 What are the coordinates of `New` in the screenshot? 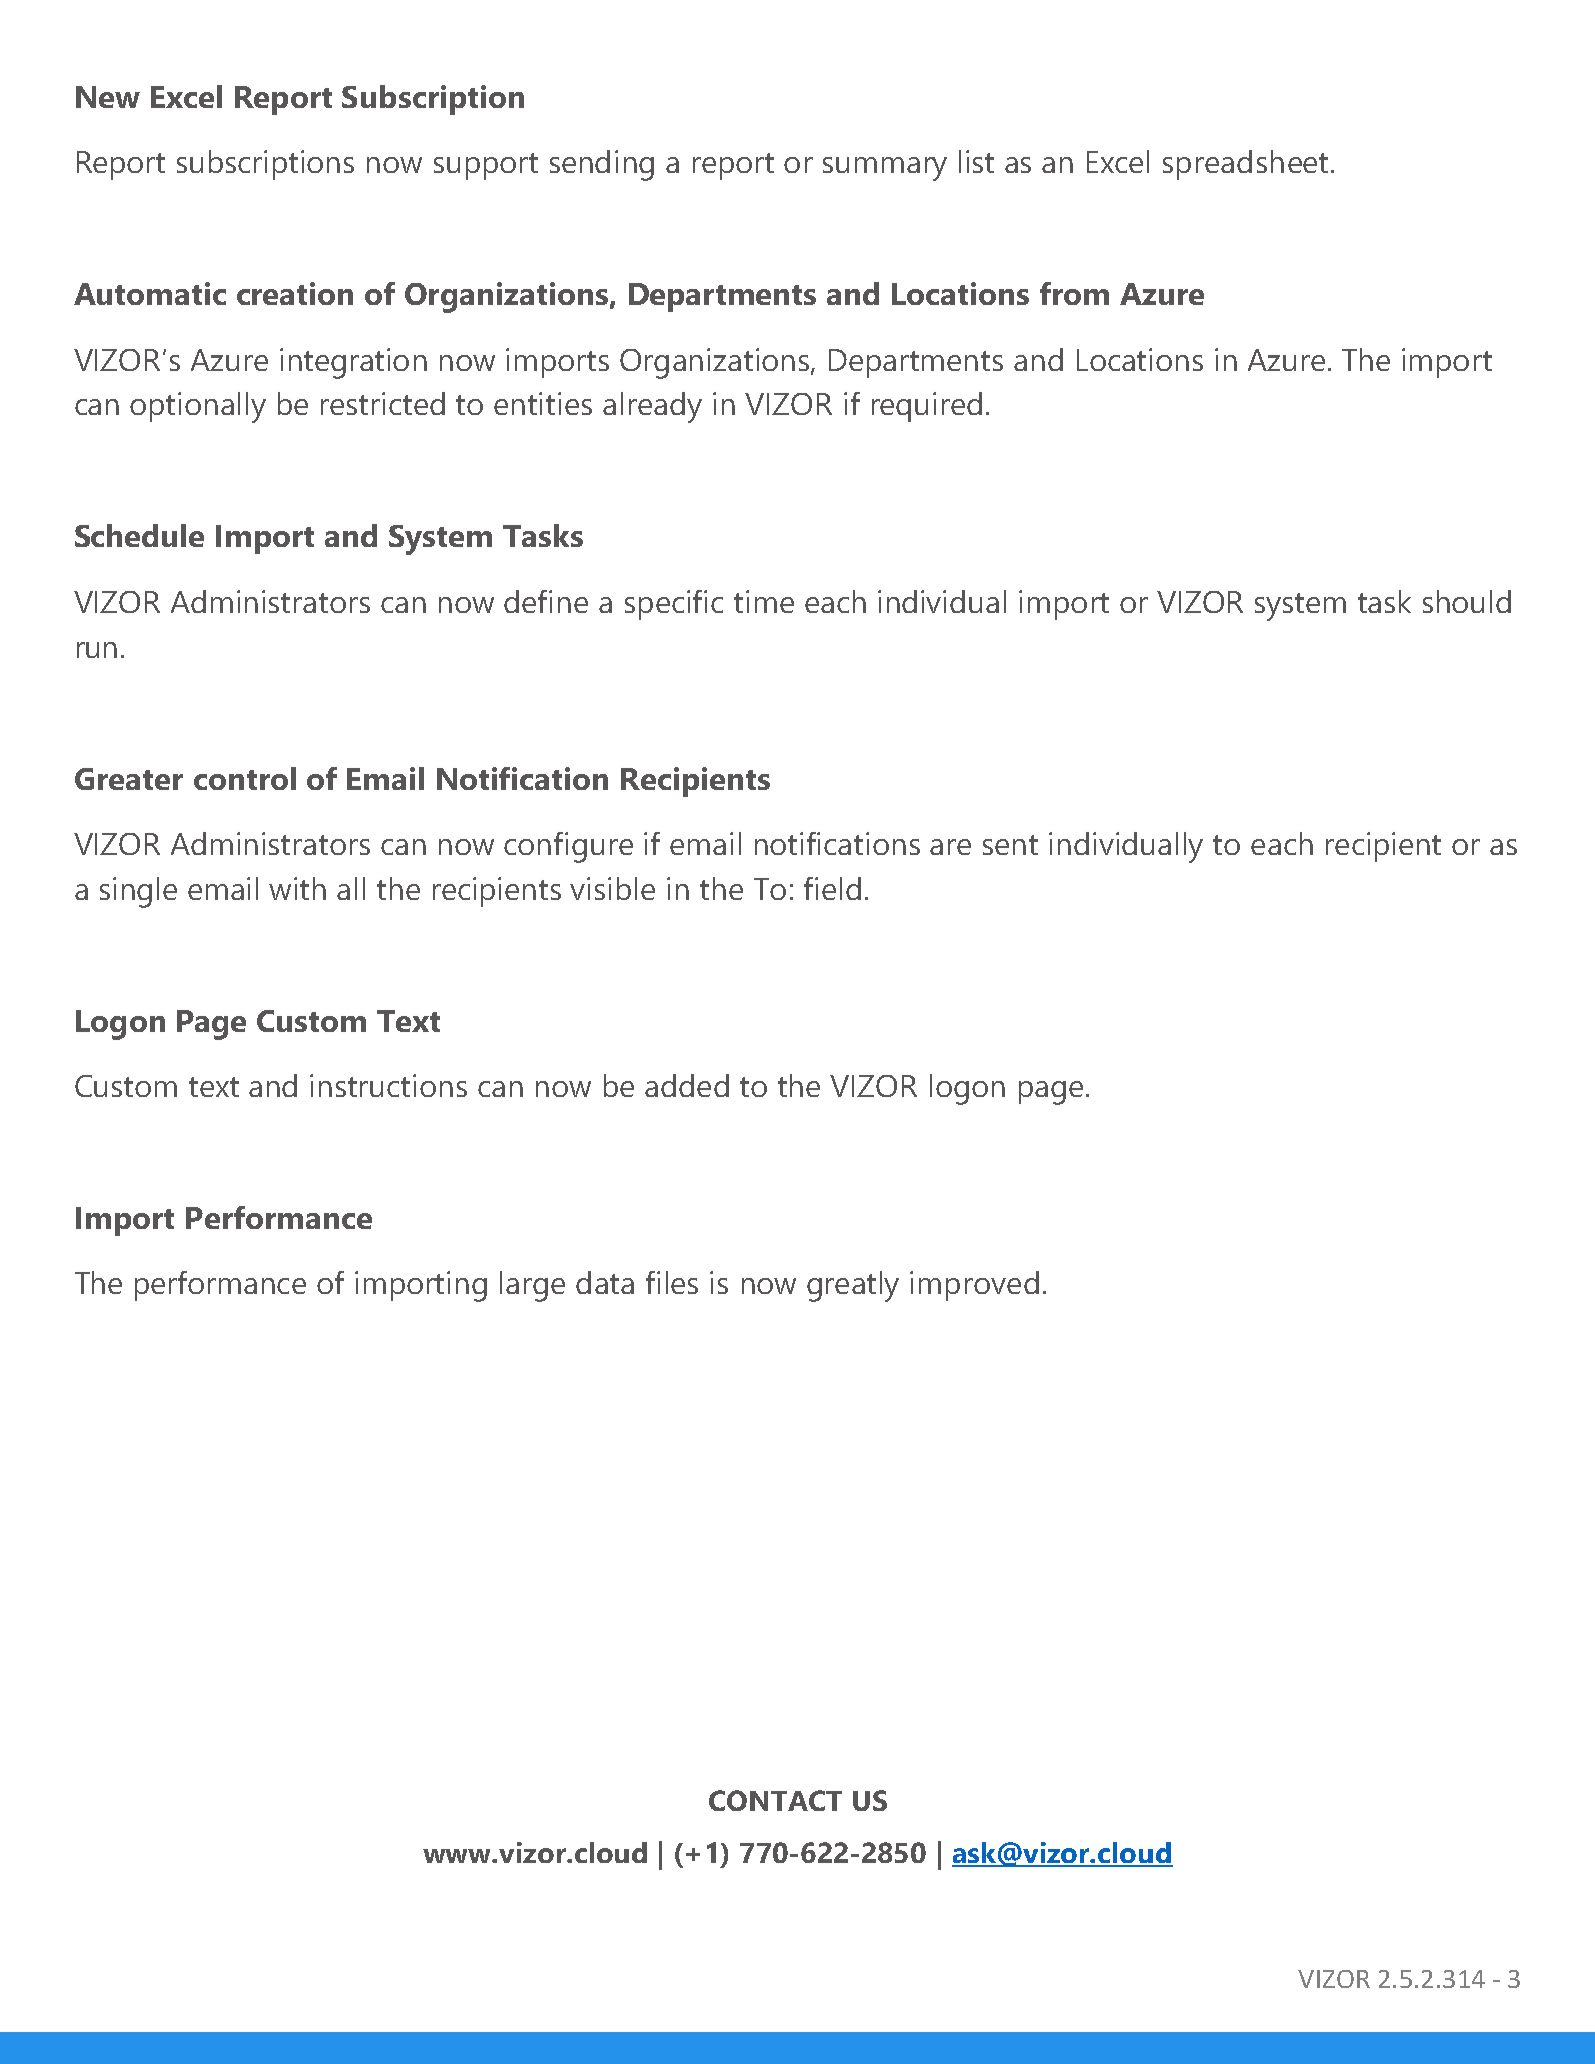 It's located at (108, 97).
